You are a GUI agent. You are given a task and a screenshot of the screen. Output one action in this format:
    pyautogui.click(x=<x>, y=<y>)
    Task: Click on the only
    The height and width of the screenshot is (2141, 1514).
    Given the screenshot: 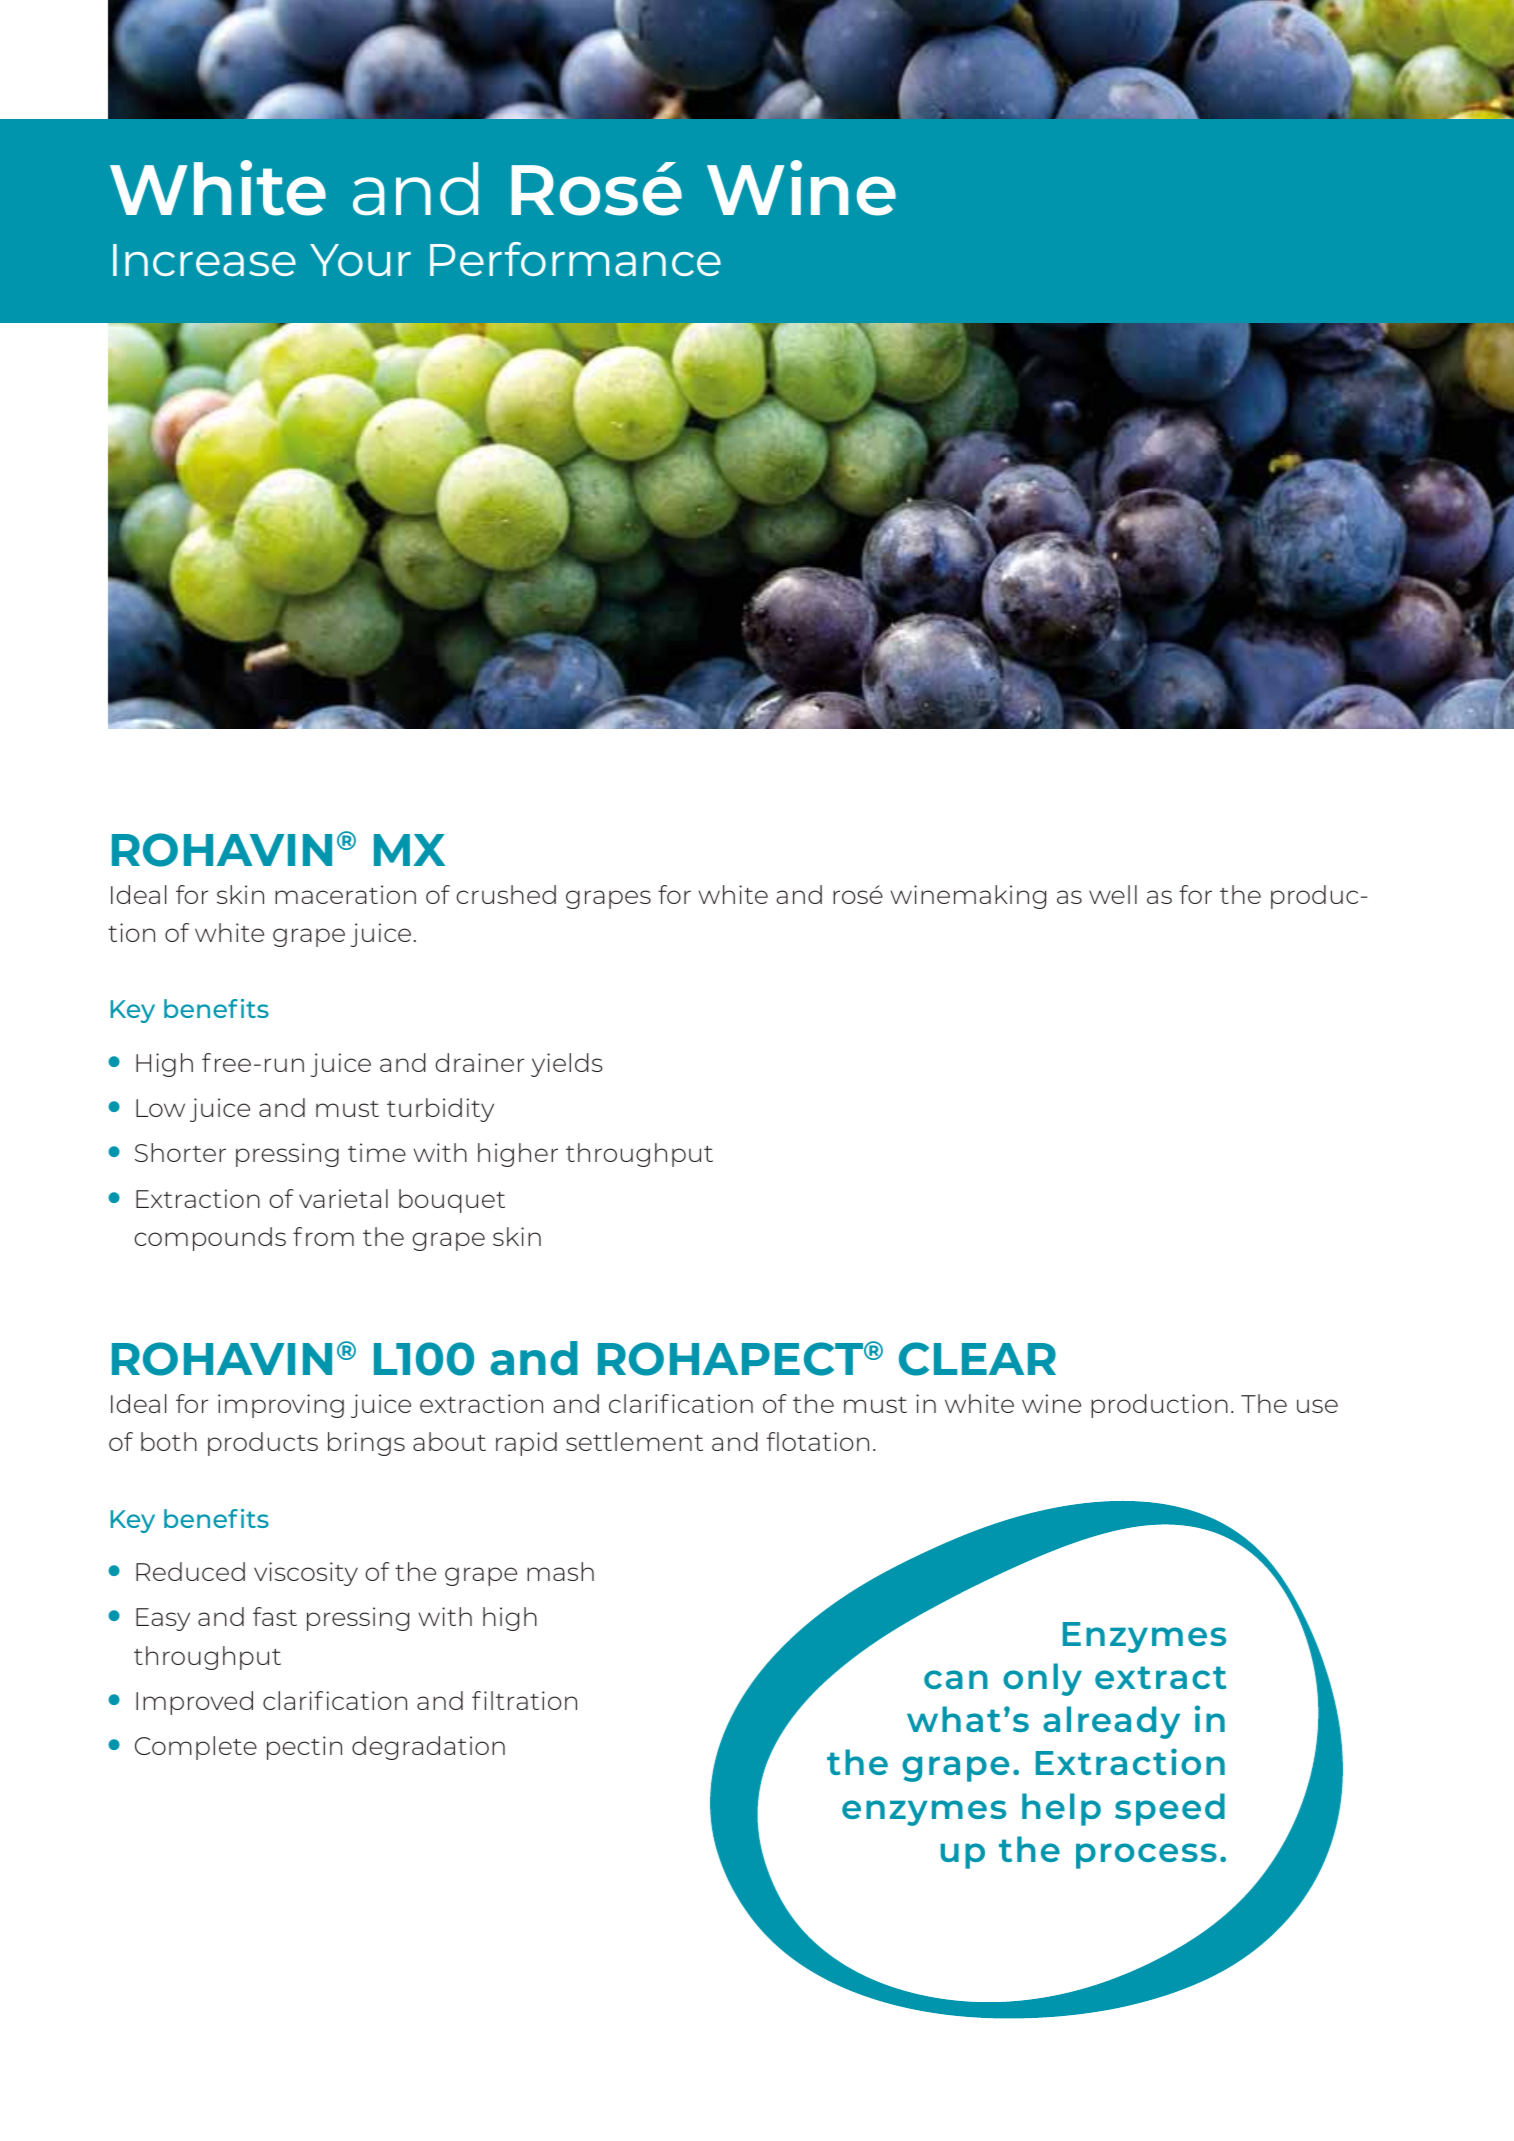 What is the action you would take?
    pyautogui.click(x=1042, y=1679)
